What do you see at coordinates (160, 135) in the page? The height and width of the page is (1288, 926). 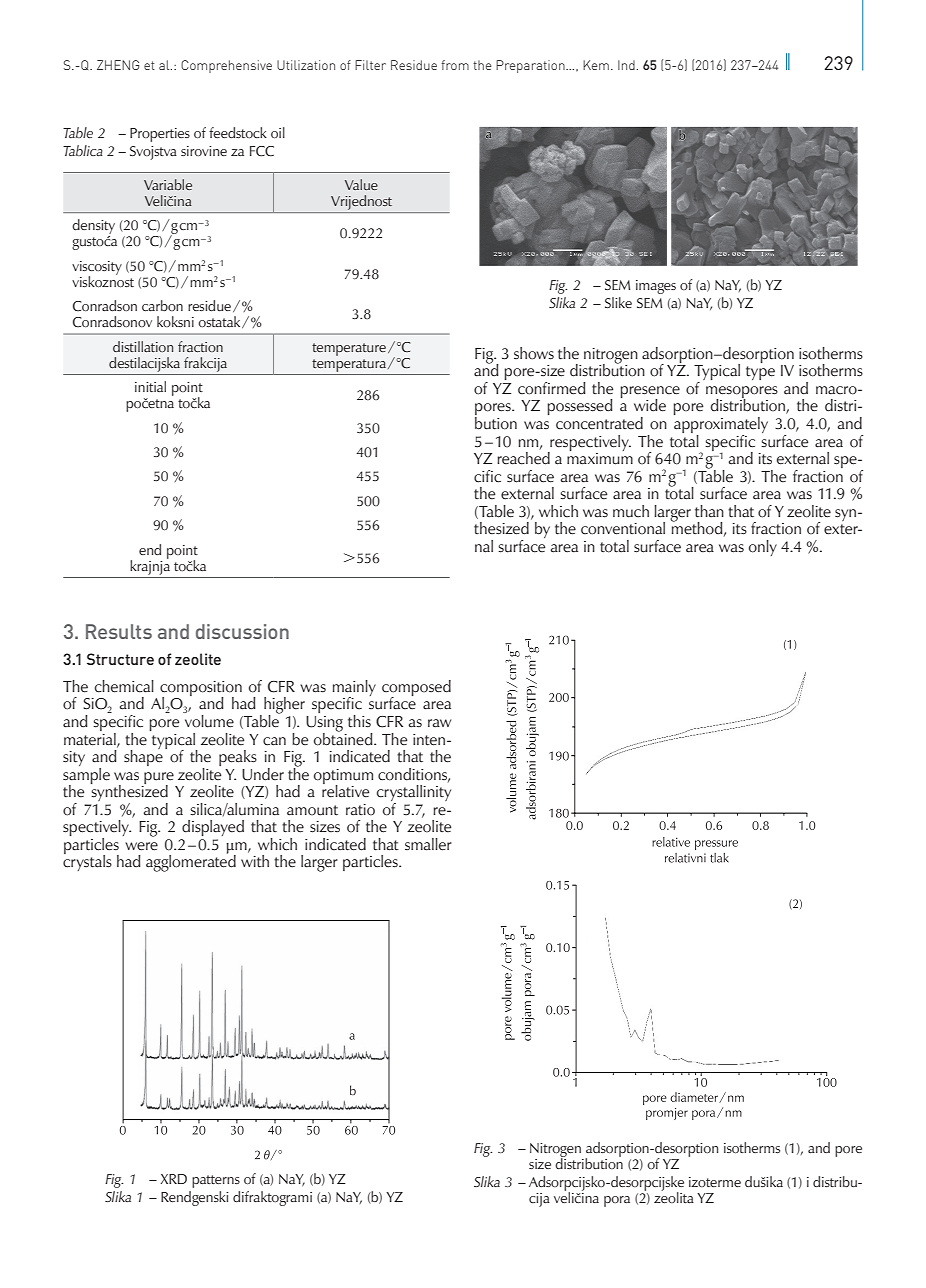 I see `Properties` at bounding box center [160, 135].
